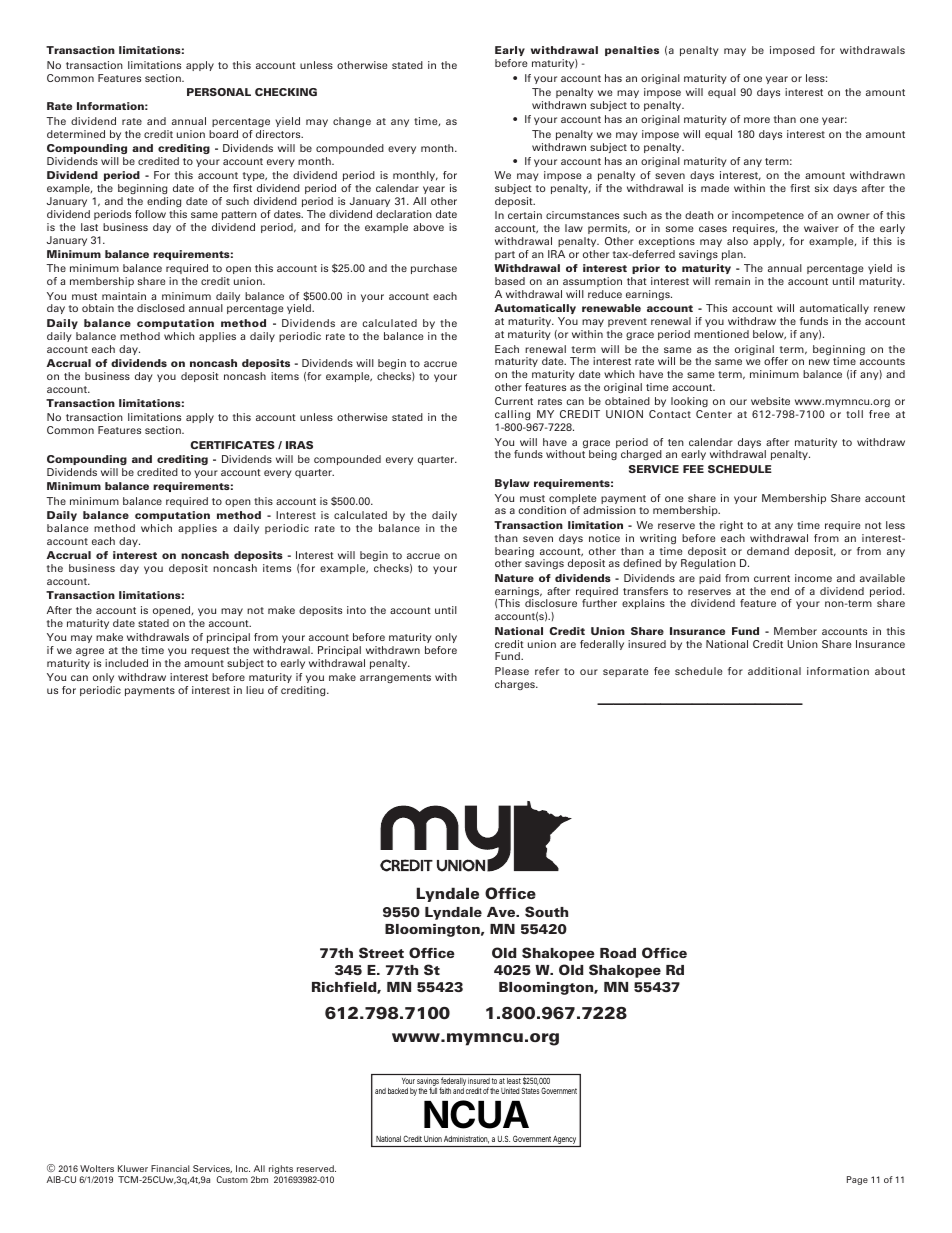 Image resolution: width=952 pixels, height=1233 pixels. Describe the element at coordinates (813, 578) in the document. I see `income` at that location.
